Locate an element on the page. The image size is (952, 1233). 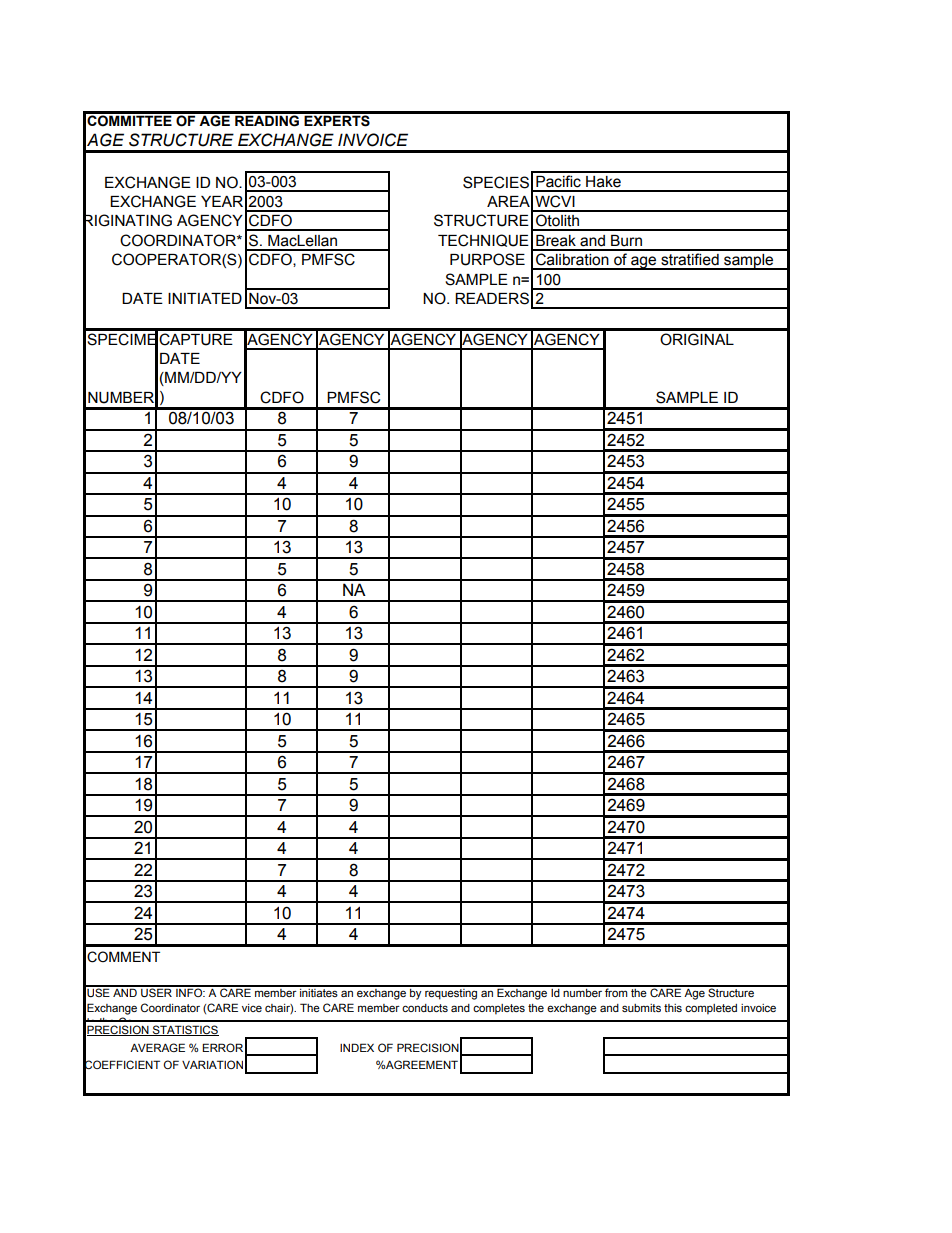
submits is located at coordinates (641, 1008).
